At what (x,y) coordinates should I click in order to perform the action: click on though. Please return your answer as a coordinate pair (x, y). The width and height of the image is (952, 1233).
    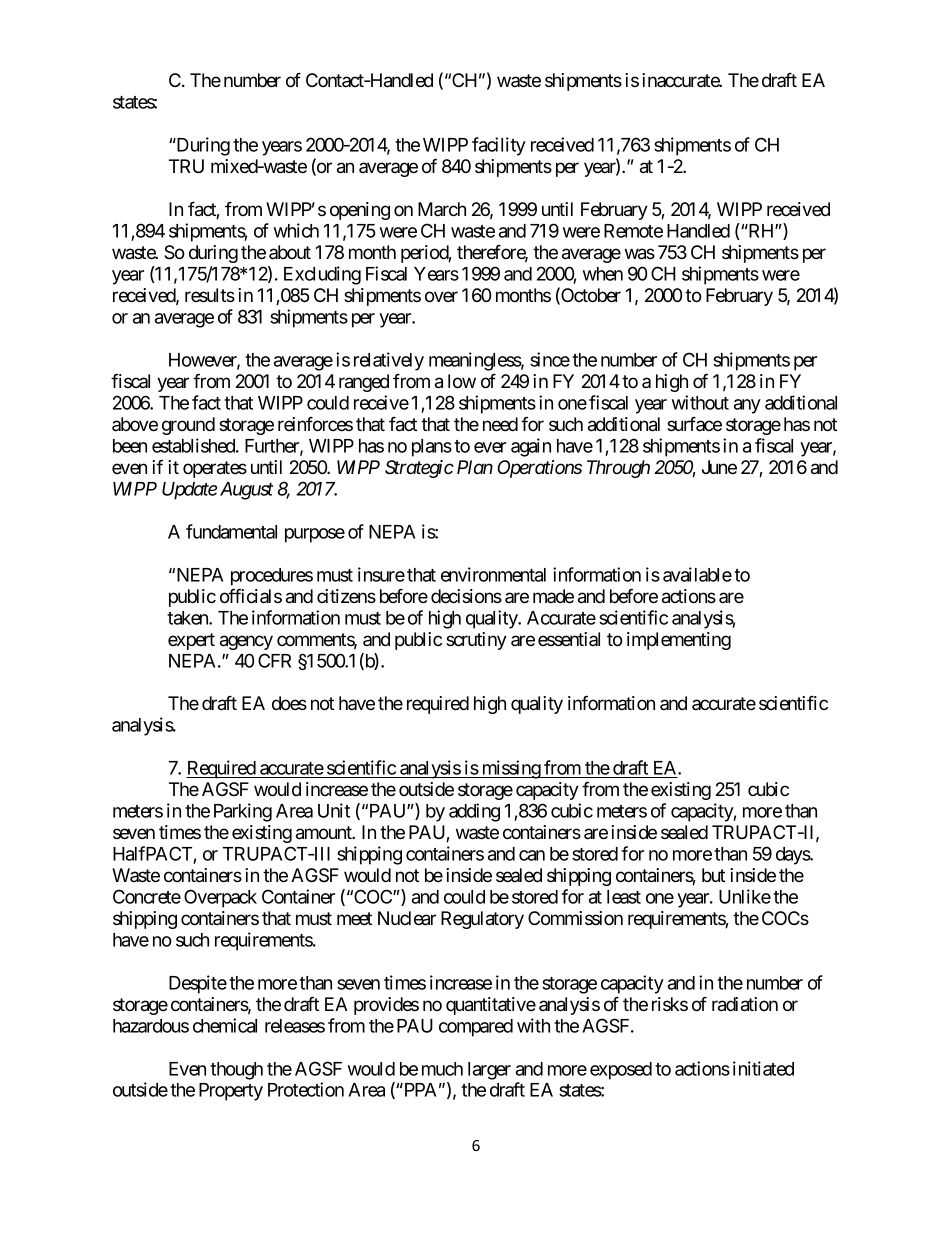
    Looking at the image, I should click on (236, 1071).
